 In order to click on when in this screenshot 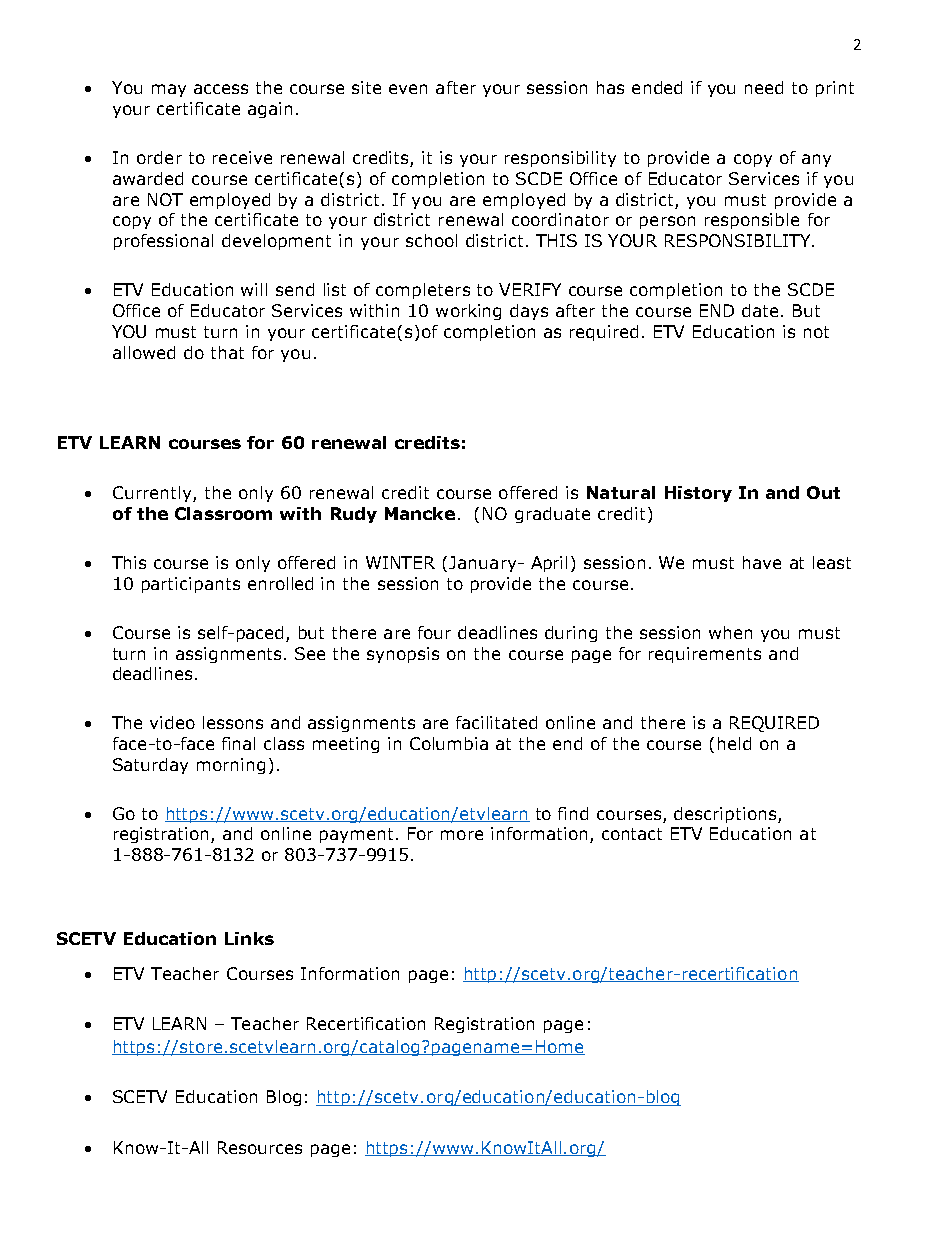, I will do `click(730, 632)`.
